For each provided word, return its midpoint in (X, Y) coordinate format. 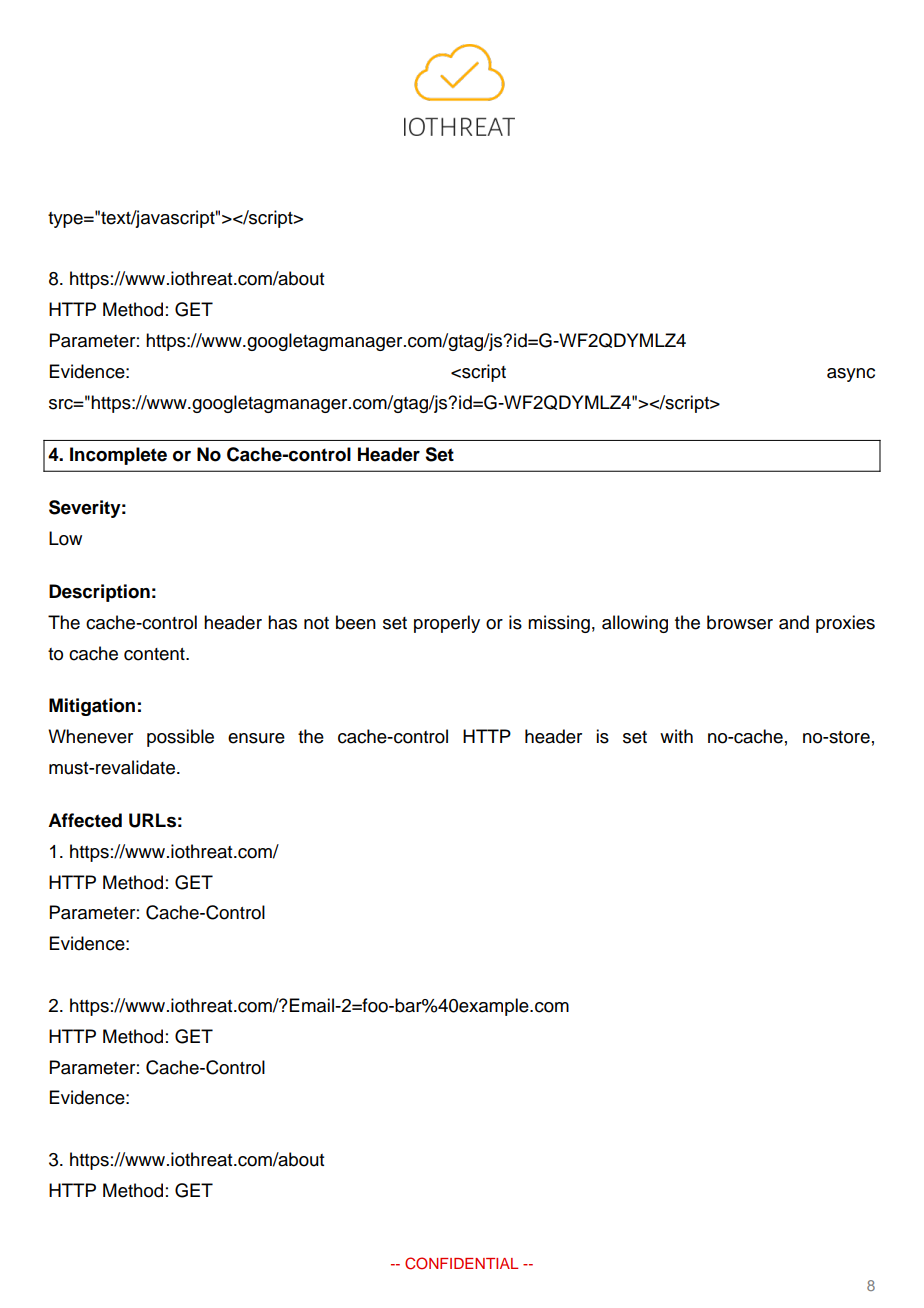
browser (740, 622)
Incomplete (118, 456)
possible (180, 738)
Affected (85, 820)
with (676, 736)
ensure (256, 738)
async (851, 375)
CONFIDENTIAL (461, 1263)
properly (447, 624)
